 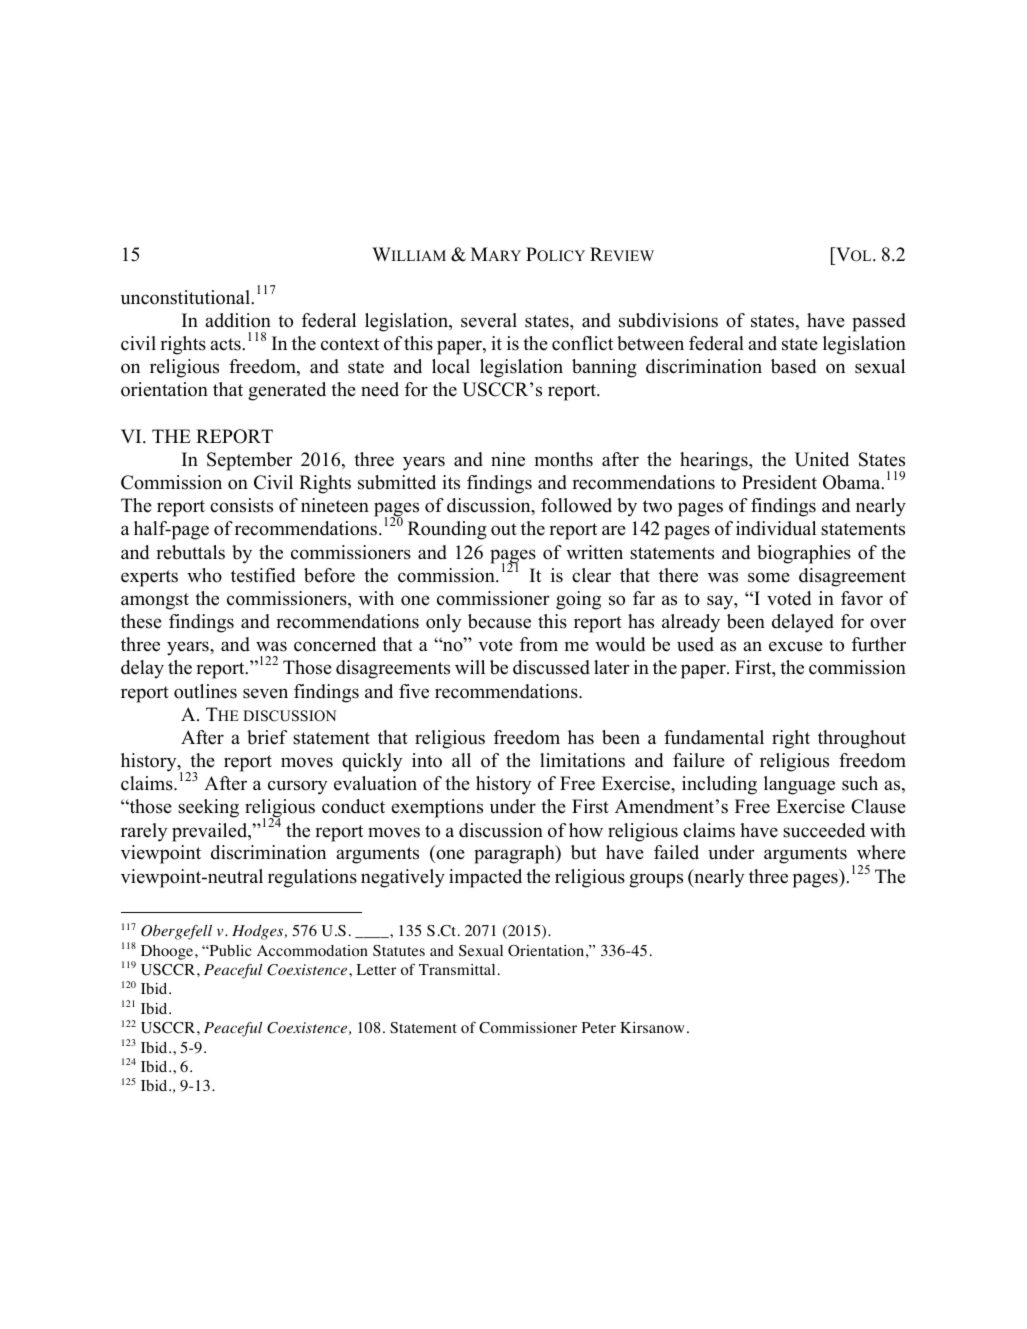 What do you see at coordinates (461, 760) in the screenshot?
I see `all` at bounding box center [461, 760].
